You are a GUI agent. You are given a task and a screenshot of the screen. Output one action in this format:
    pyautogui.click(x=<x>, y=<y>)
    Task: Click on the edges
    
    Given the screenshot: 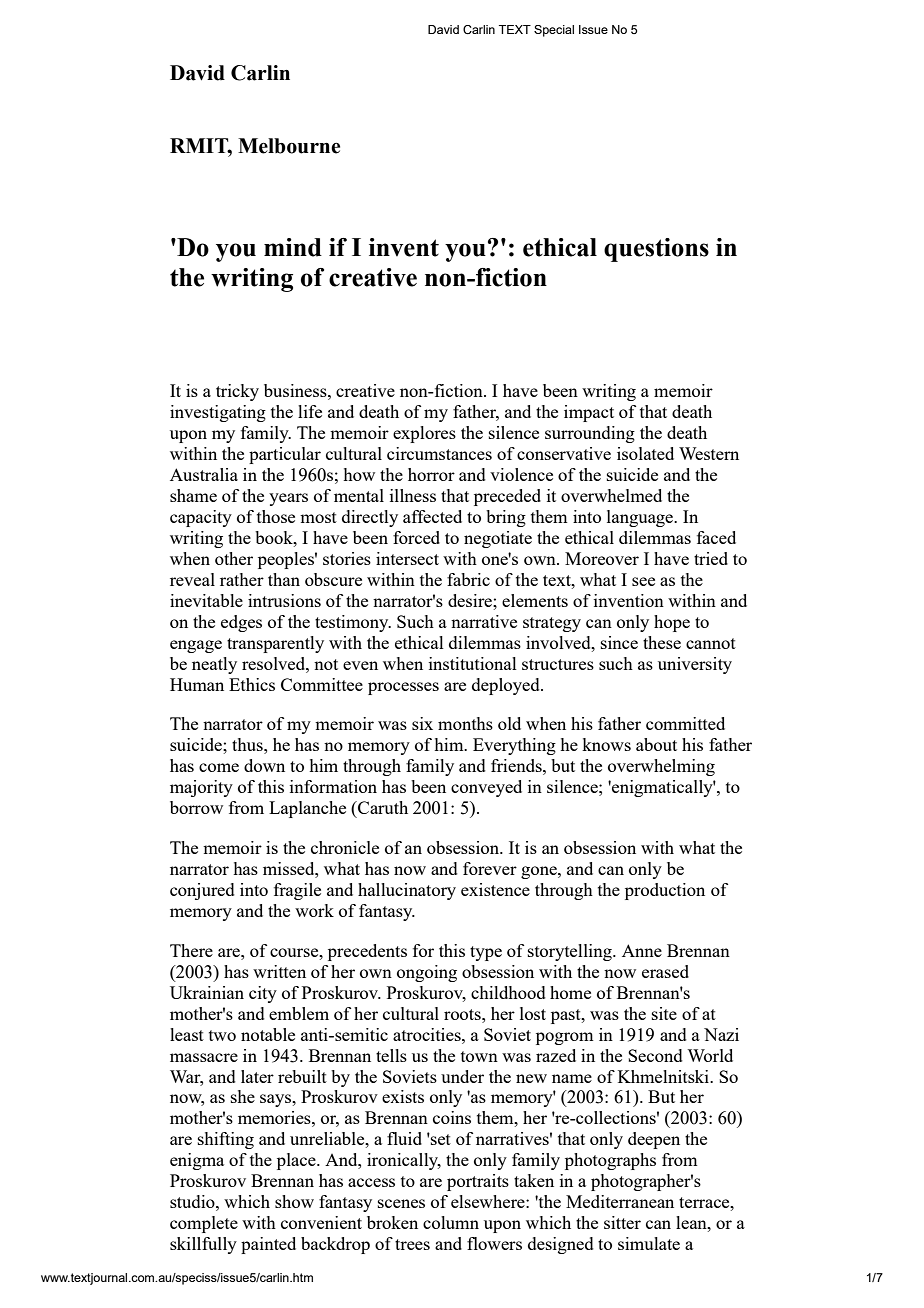 What is the action you would take?
    pyautogui.click(x=241, y=623)
